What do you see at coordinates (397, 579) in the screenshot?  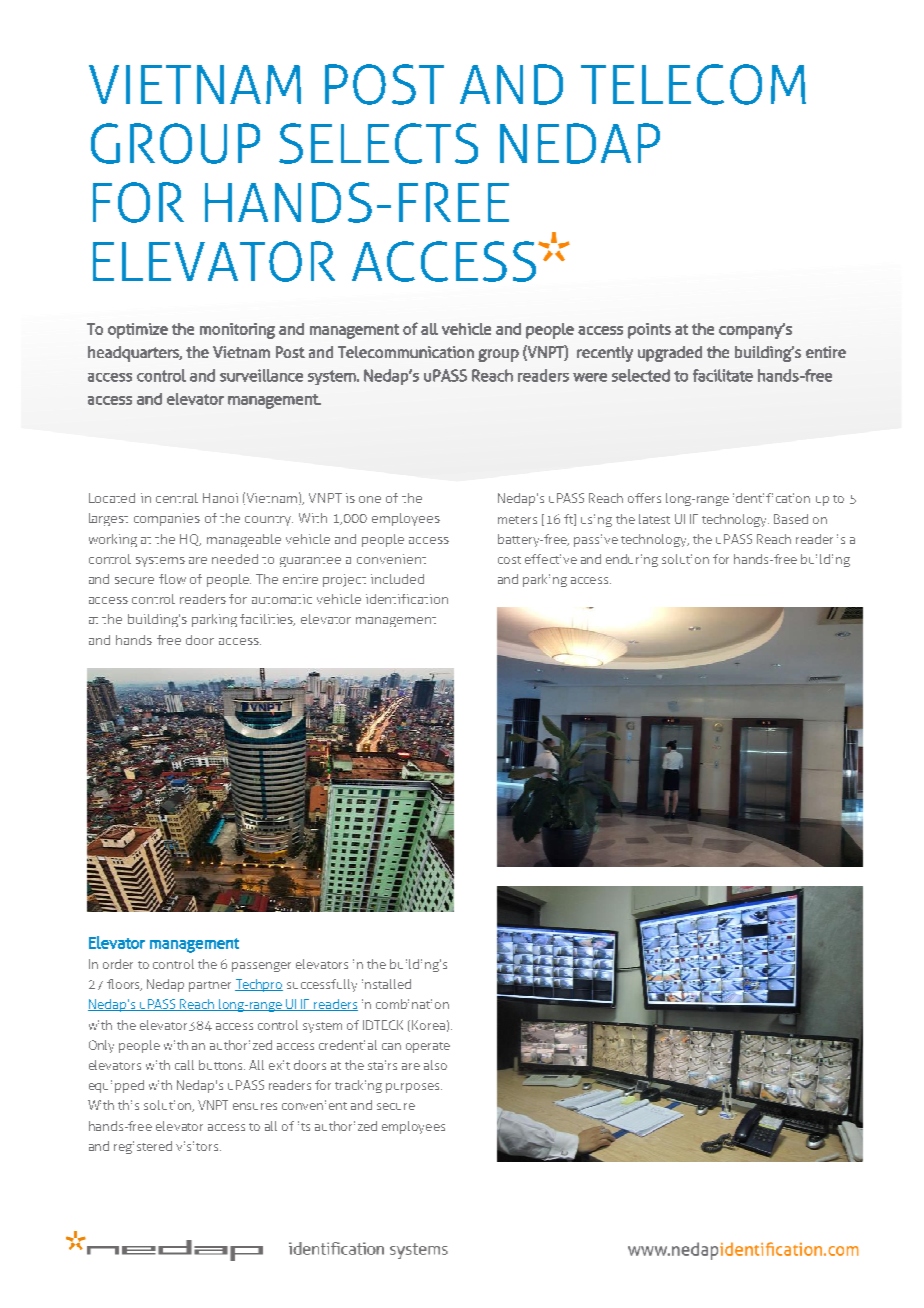 I see `included` at bounding box center [397, 579].
